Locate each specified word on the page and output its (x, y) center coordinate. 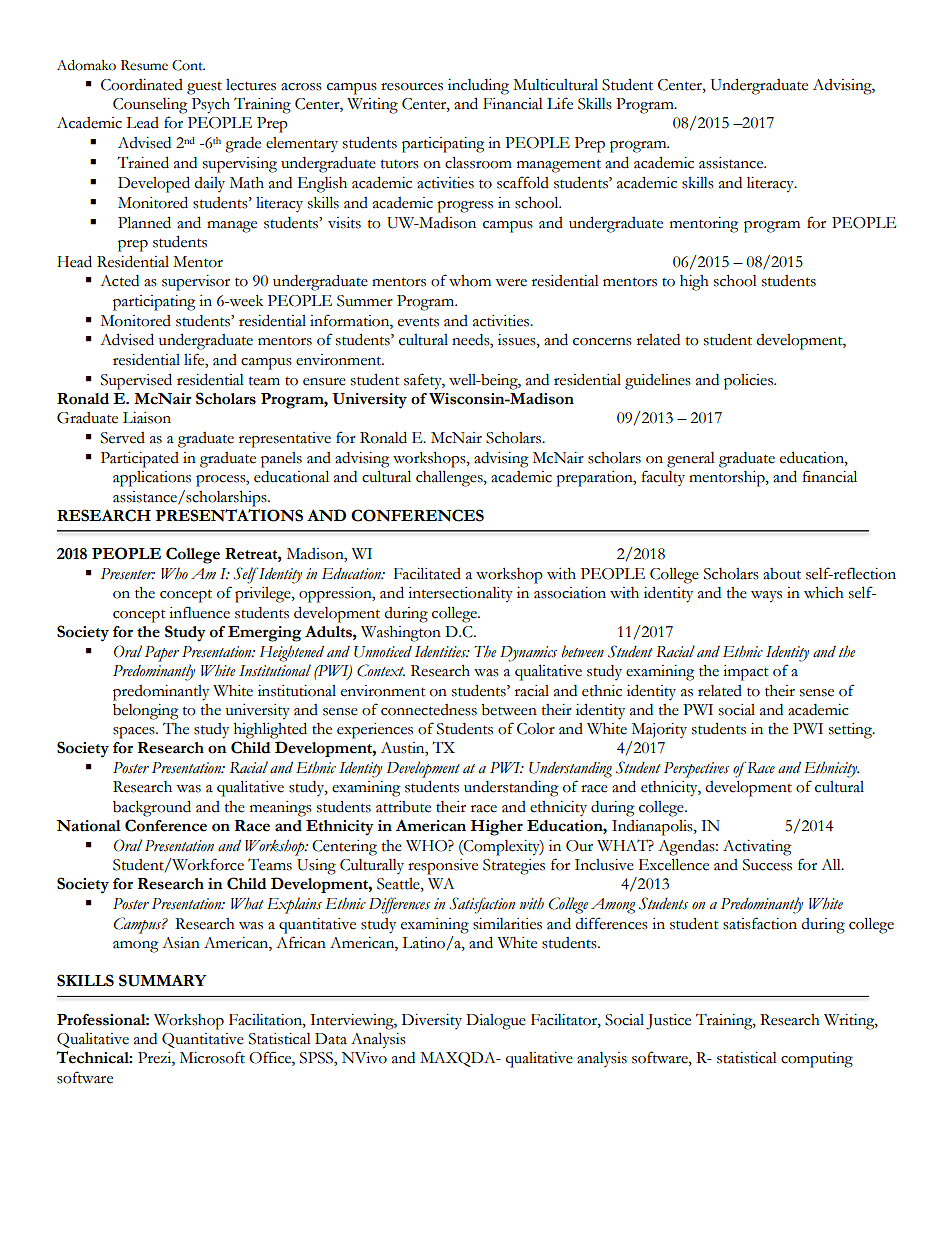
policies (749, 382)
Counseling (150, 106)
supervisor (196, 283)
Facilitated (427, 573)
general (691, 460)
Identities (442, 652)
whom (470, 281)
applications (152, 479)
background (152, 808)
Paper (162, 654)
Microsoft (212, 1057)
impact (746, 673)
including (478, 87)
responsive (443, 867)
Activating (757, 848)
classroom (478, 162)
